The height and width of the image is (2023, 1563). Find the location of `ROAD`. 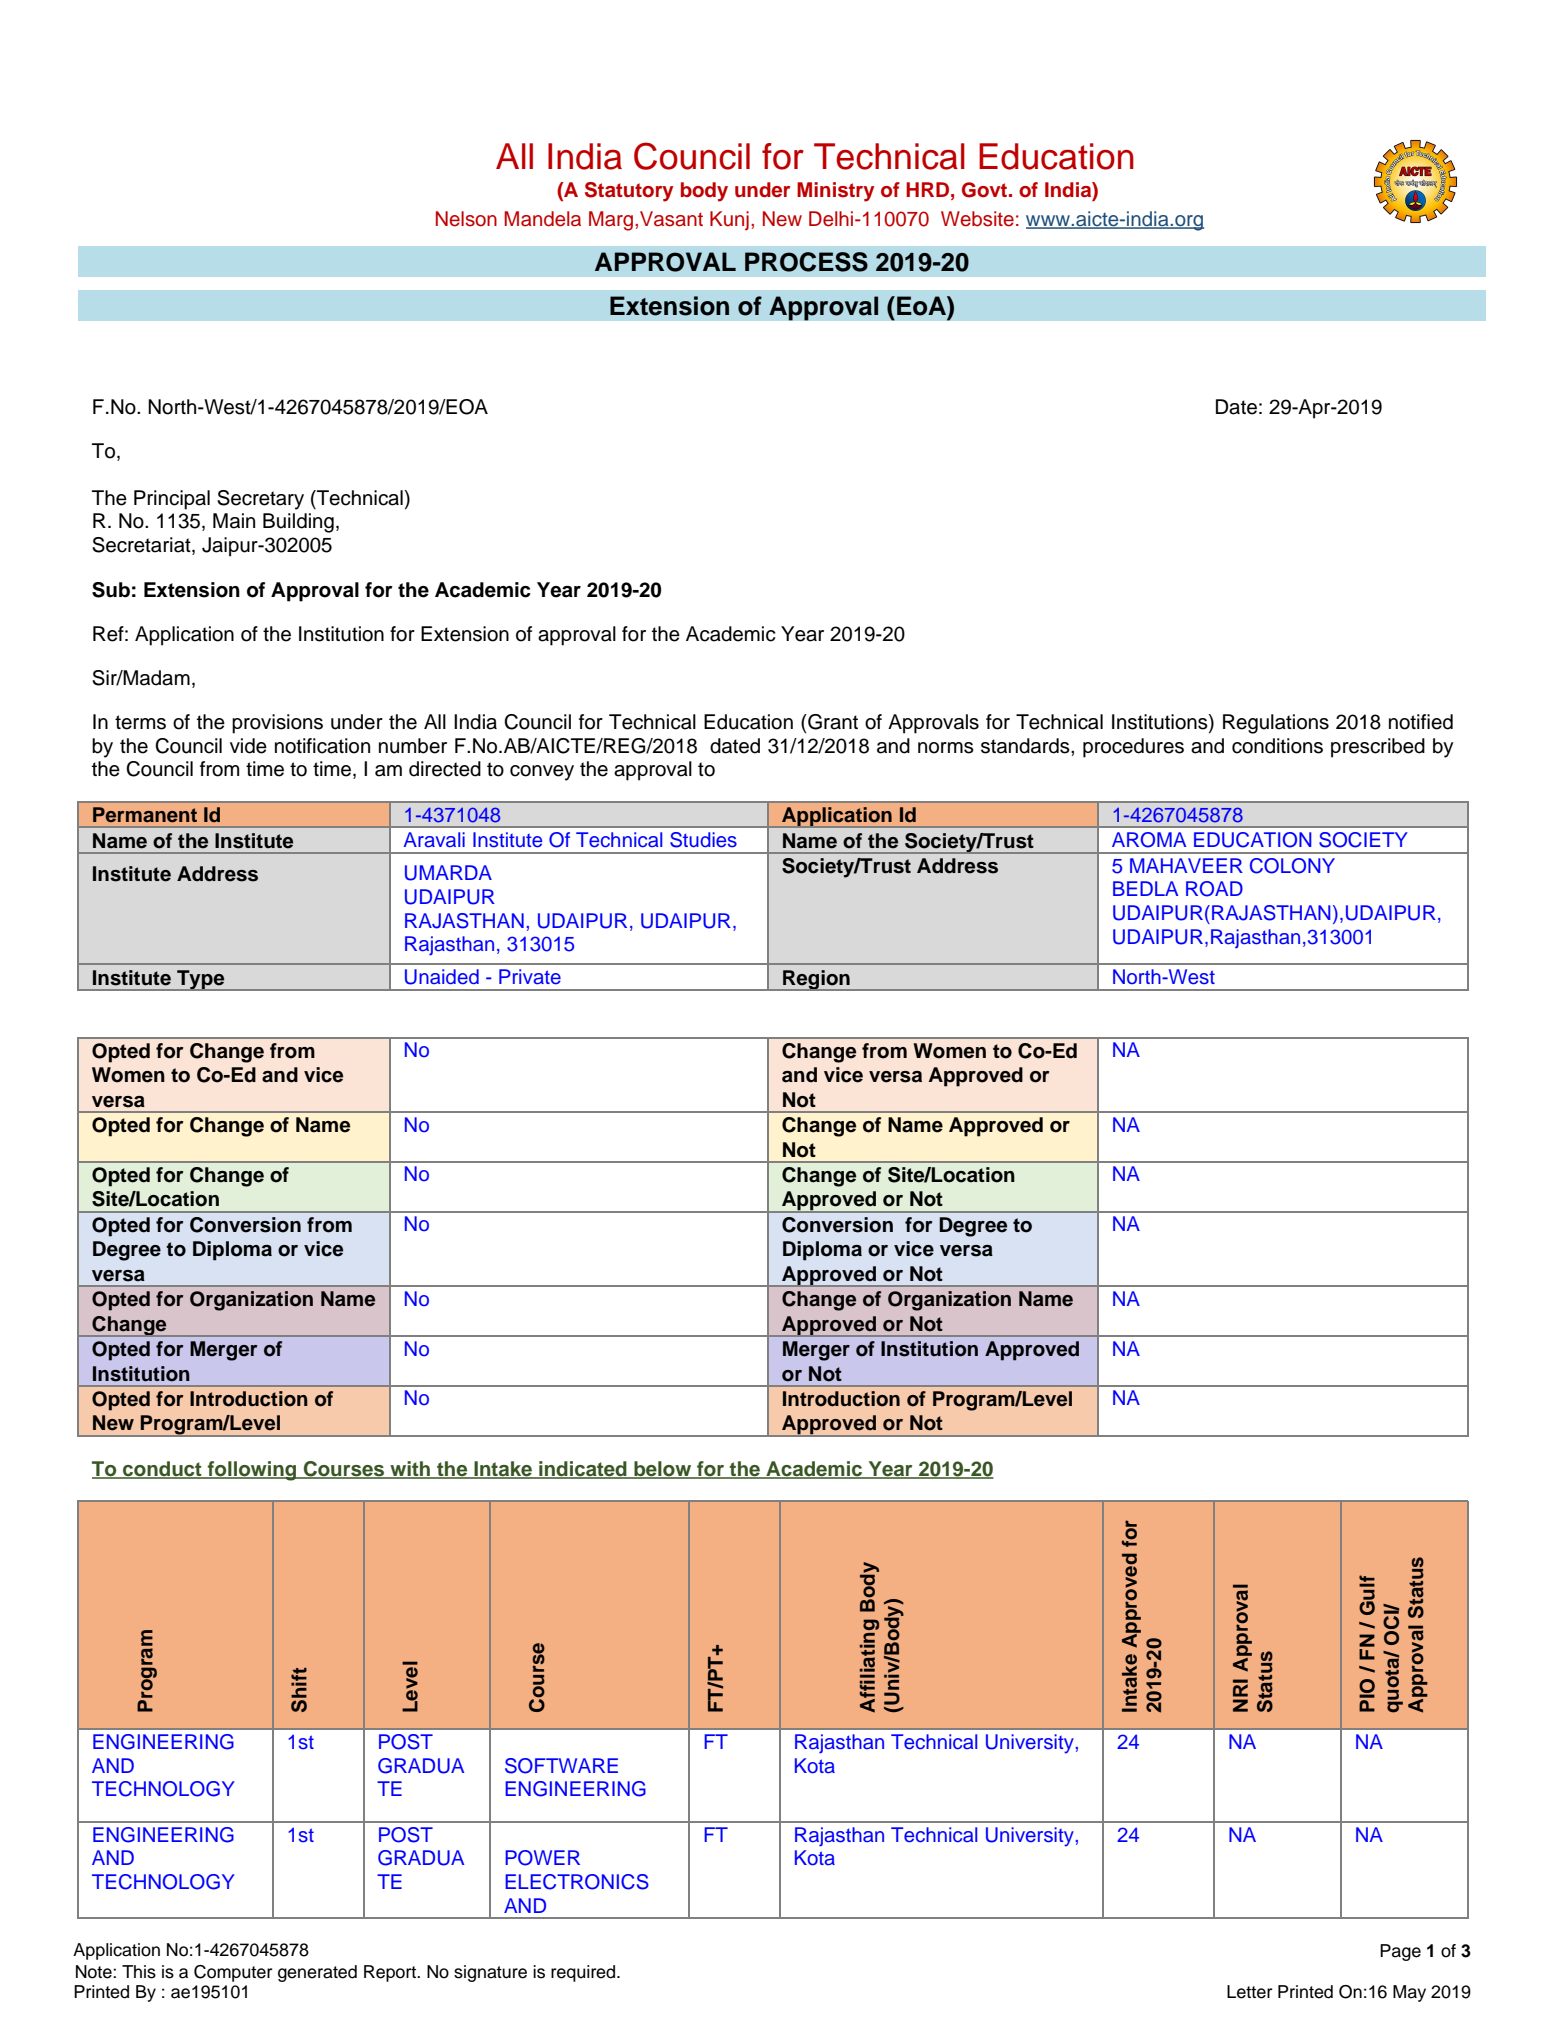

ROAD is located at coordinates (1214, 889).
